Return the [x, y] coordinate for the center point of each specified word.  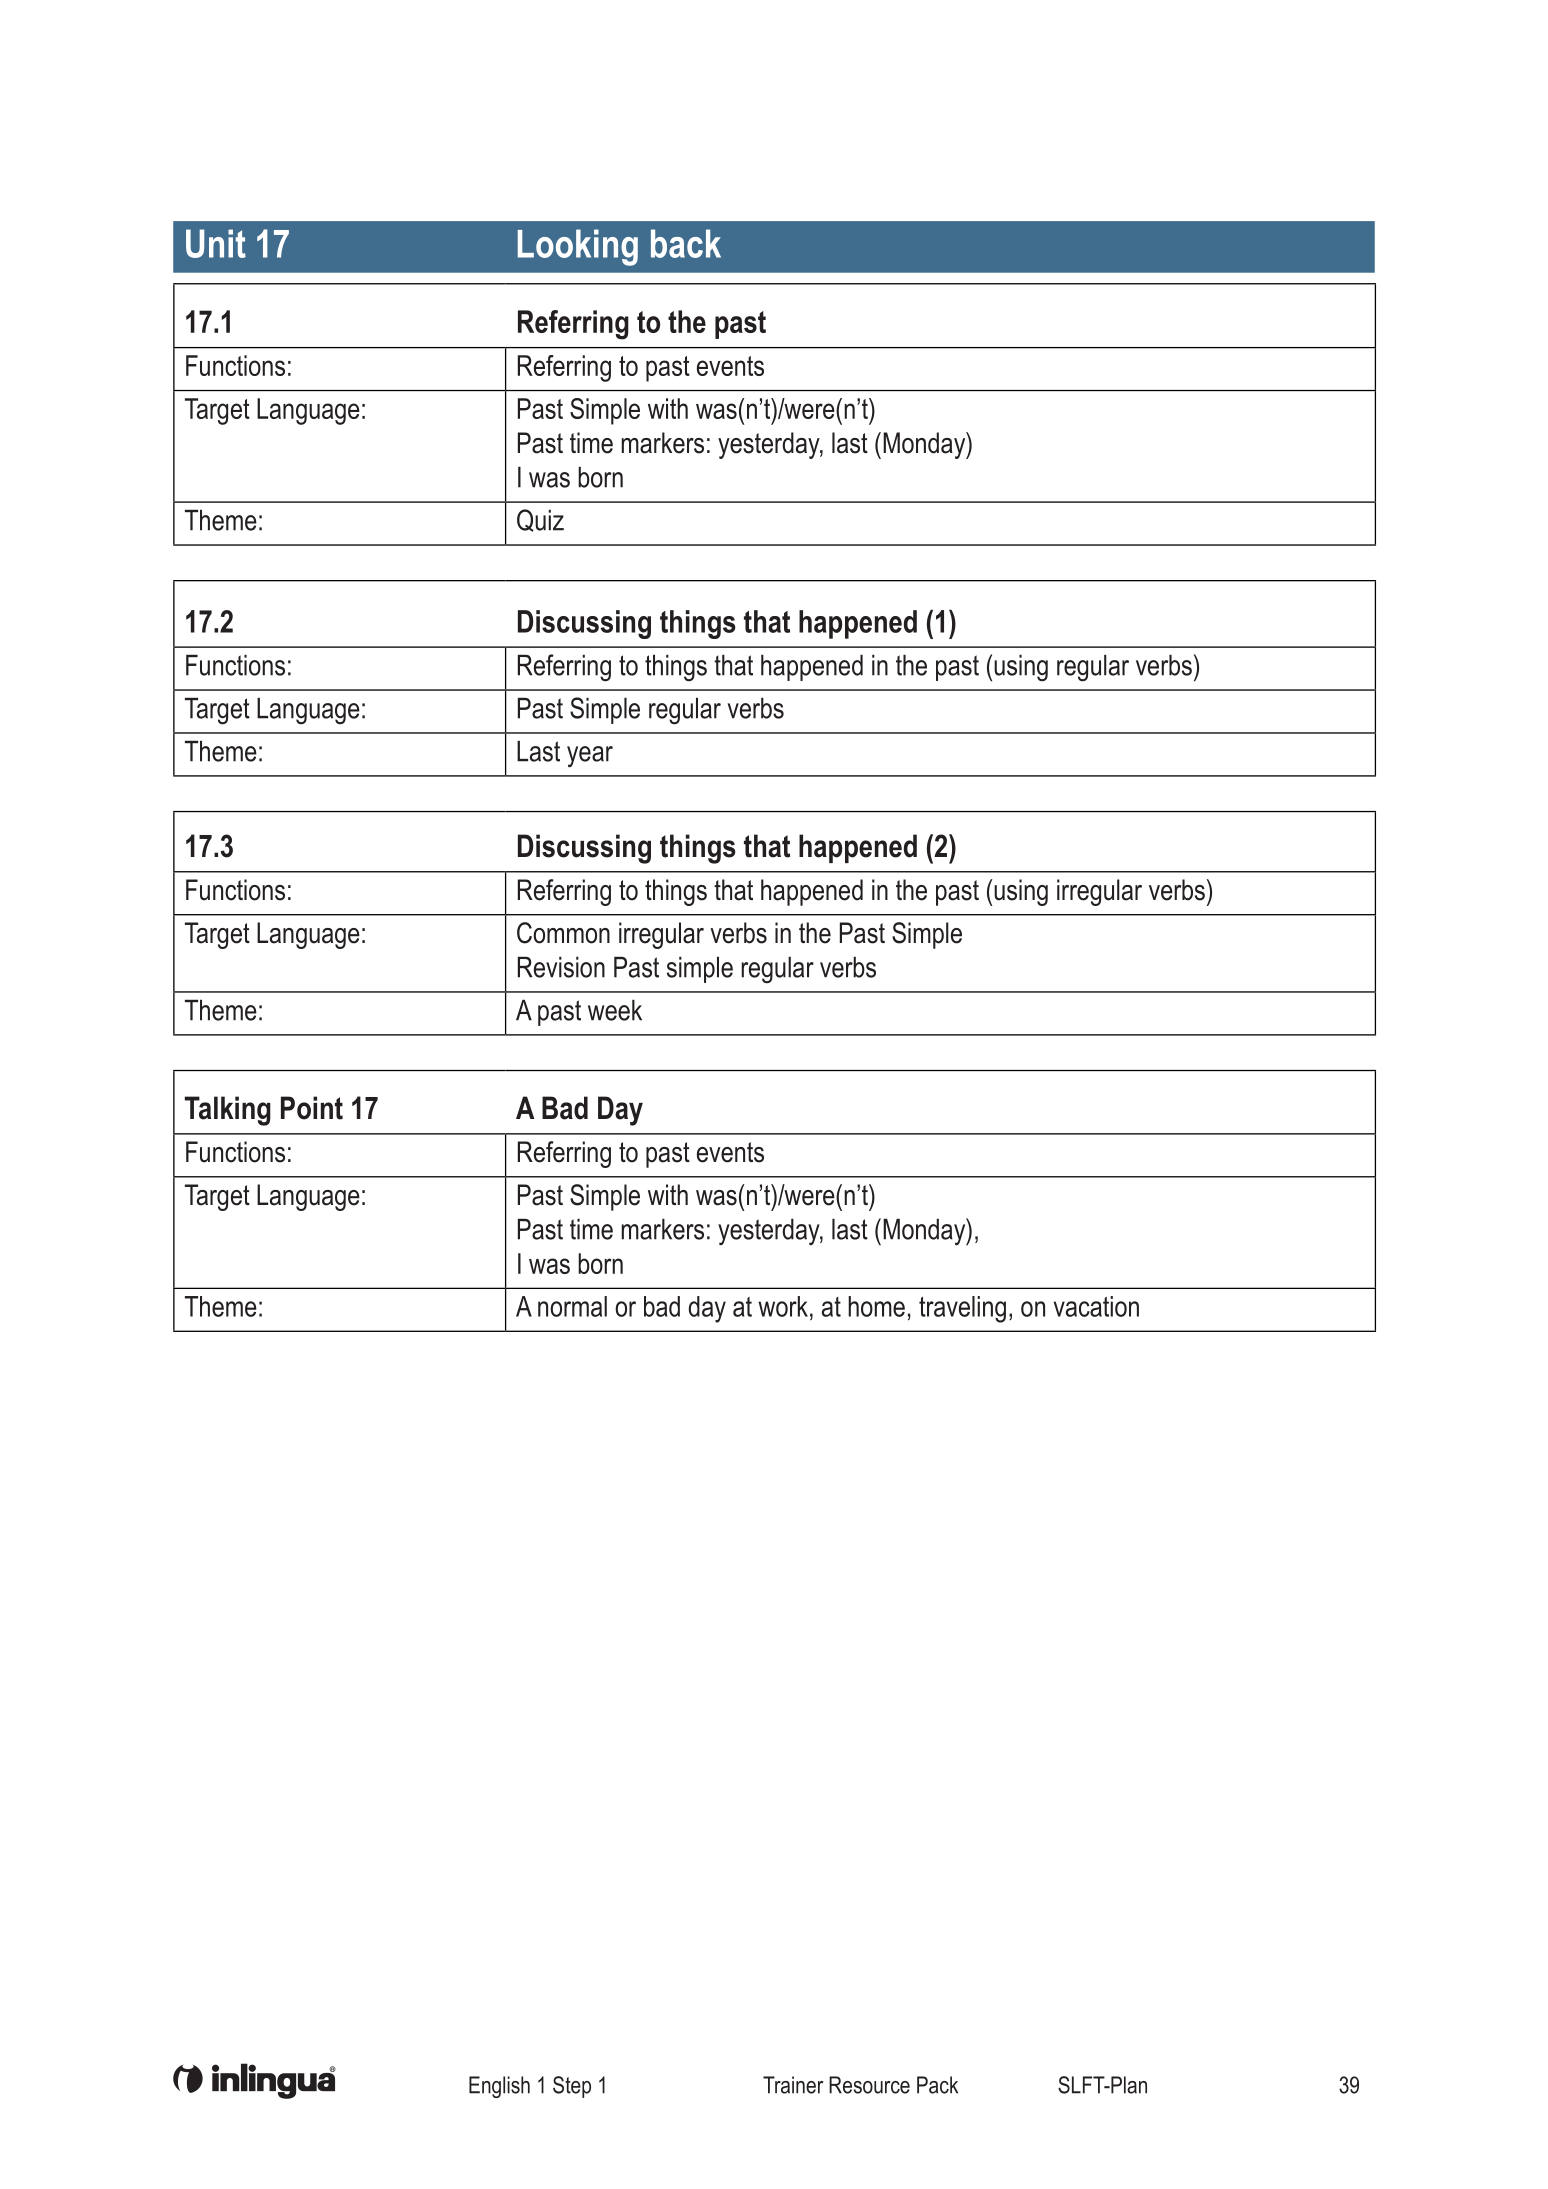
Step [572, 2087]
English [499, 2087]
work [783, 1306]
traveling [962, 1309]
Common [563, 933]
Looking [578, 247]
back [686, 243]
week [615, 1010]
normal [572, 1306]
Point [312, 1108]
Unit [216, 243]
